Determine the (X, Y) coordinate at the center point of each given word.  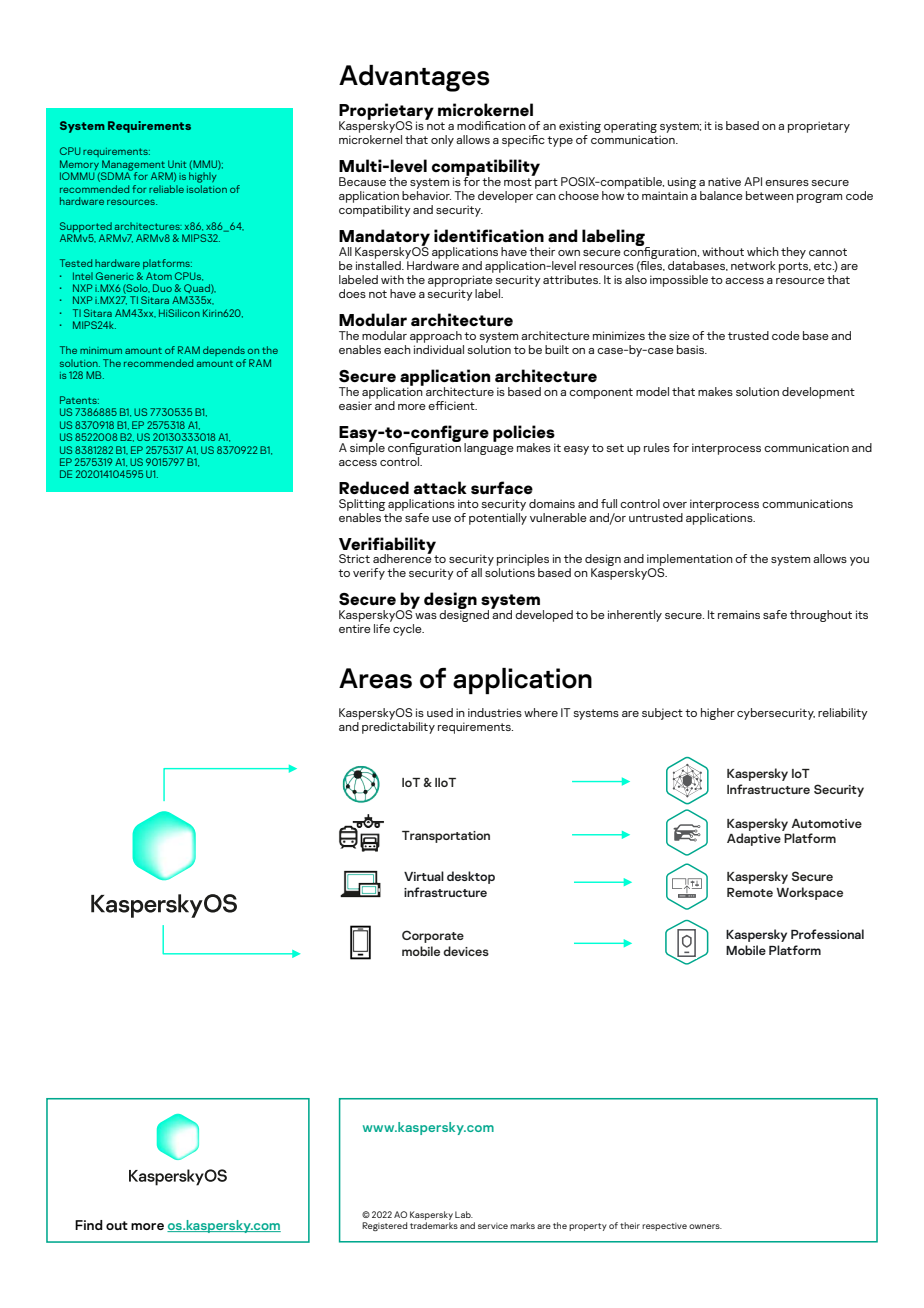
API (753, 181)
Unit (177, 164)
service (493, 1226)
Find (89, 1225)
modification (491, 125)
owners (705, 1226)
